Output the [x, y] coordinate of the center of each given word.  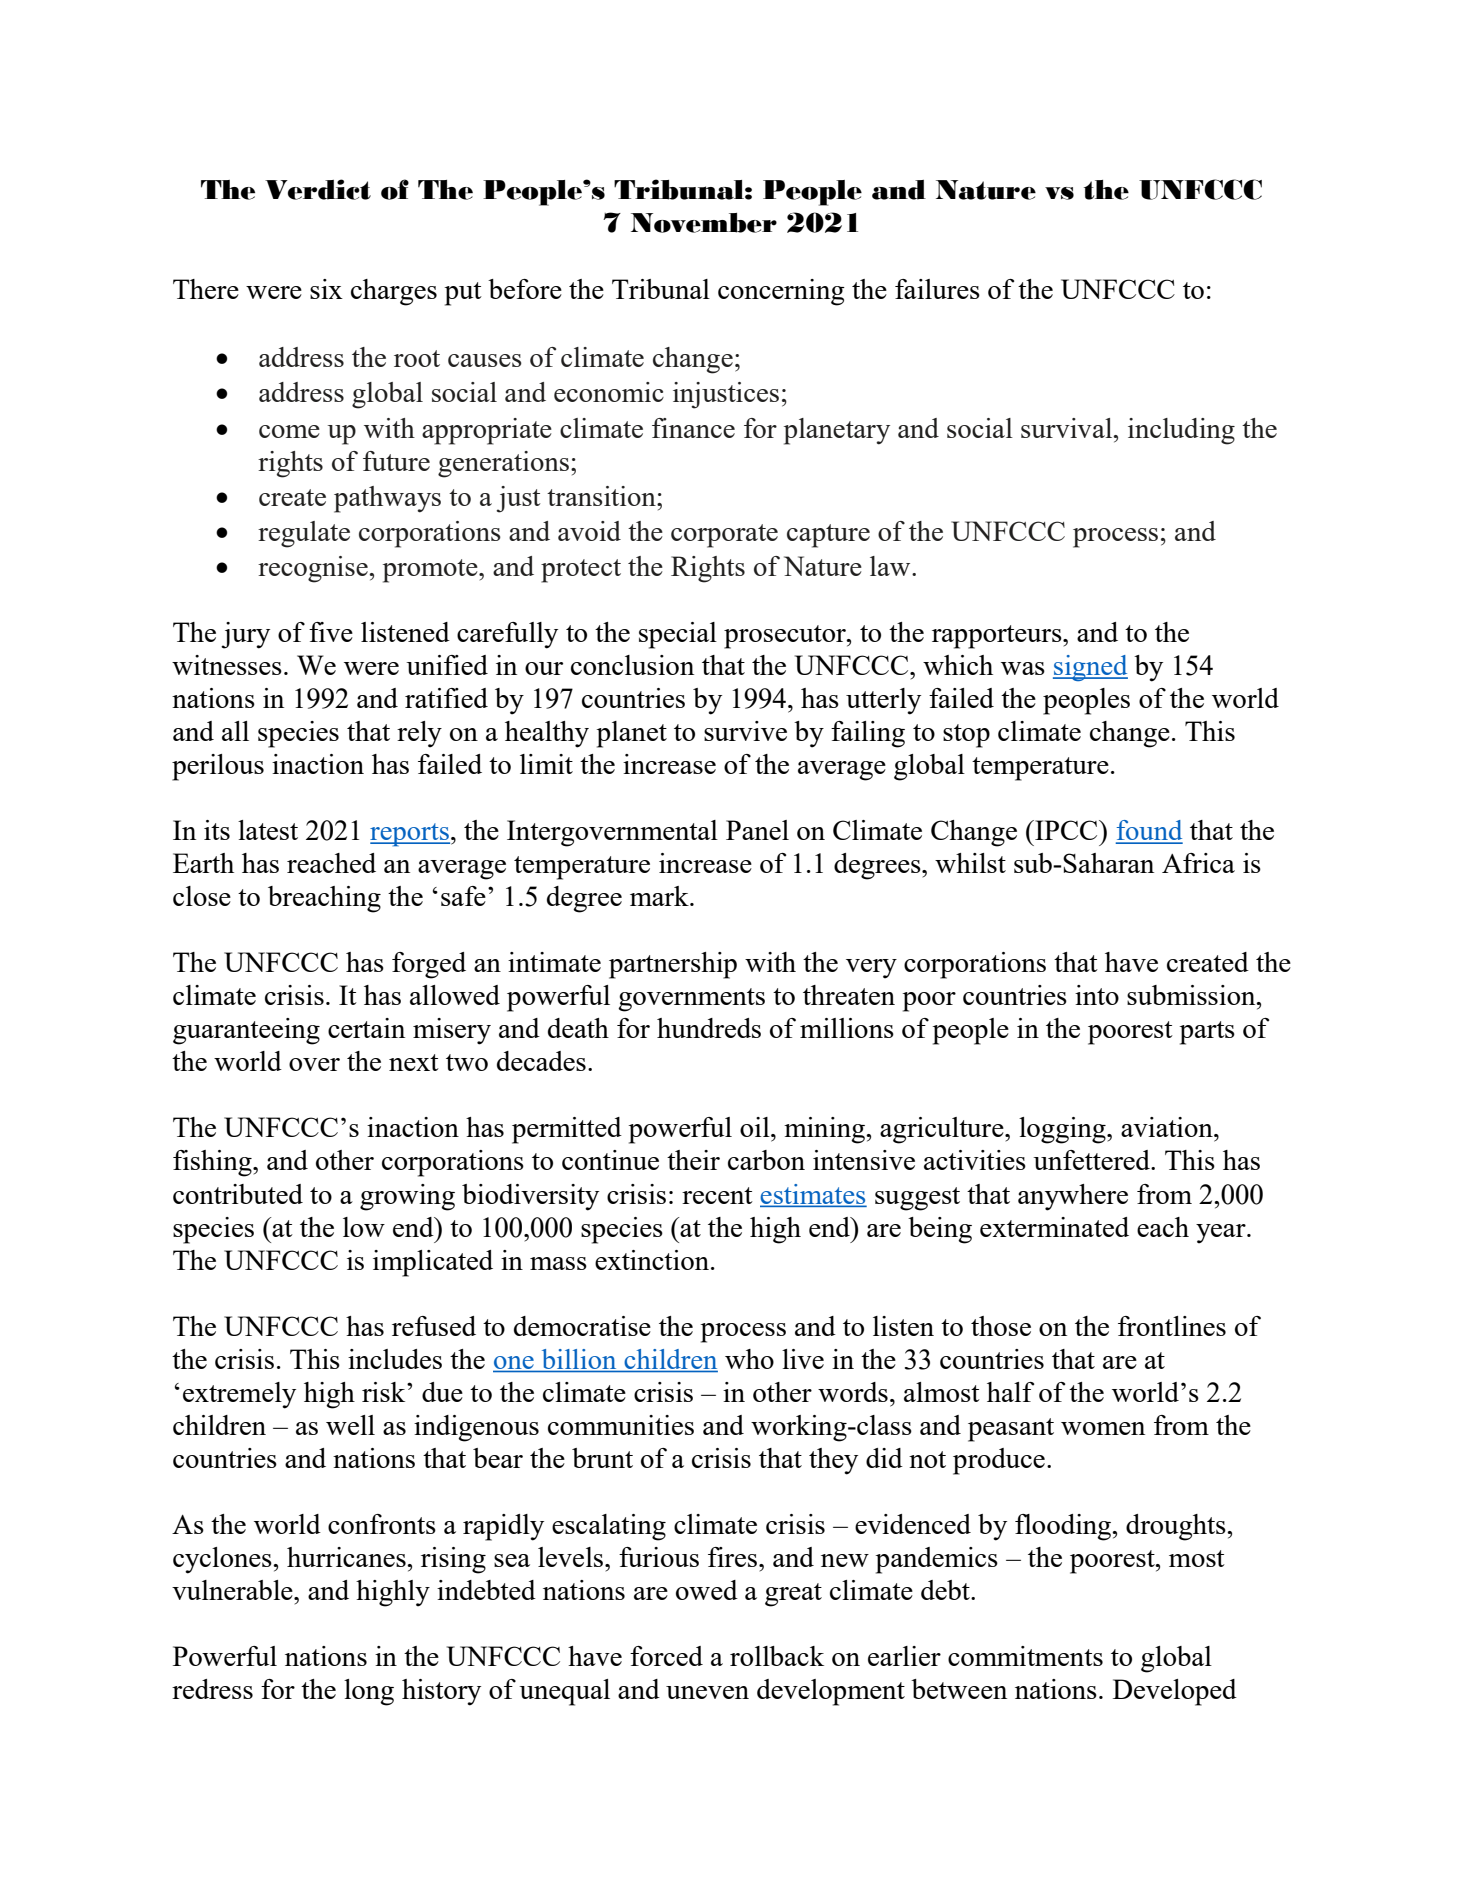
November [704, 223]
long [369, 1692]
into [1097, 995]
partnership [673, 965]
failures [937, 289]
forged [429, 965]
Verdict [318, 189]
